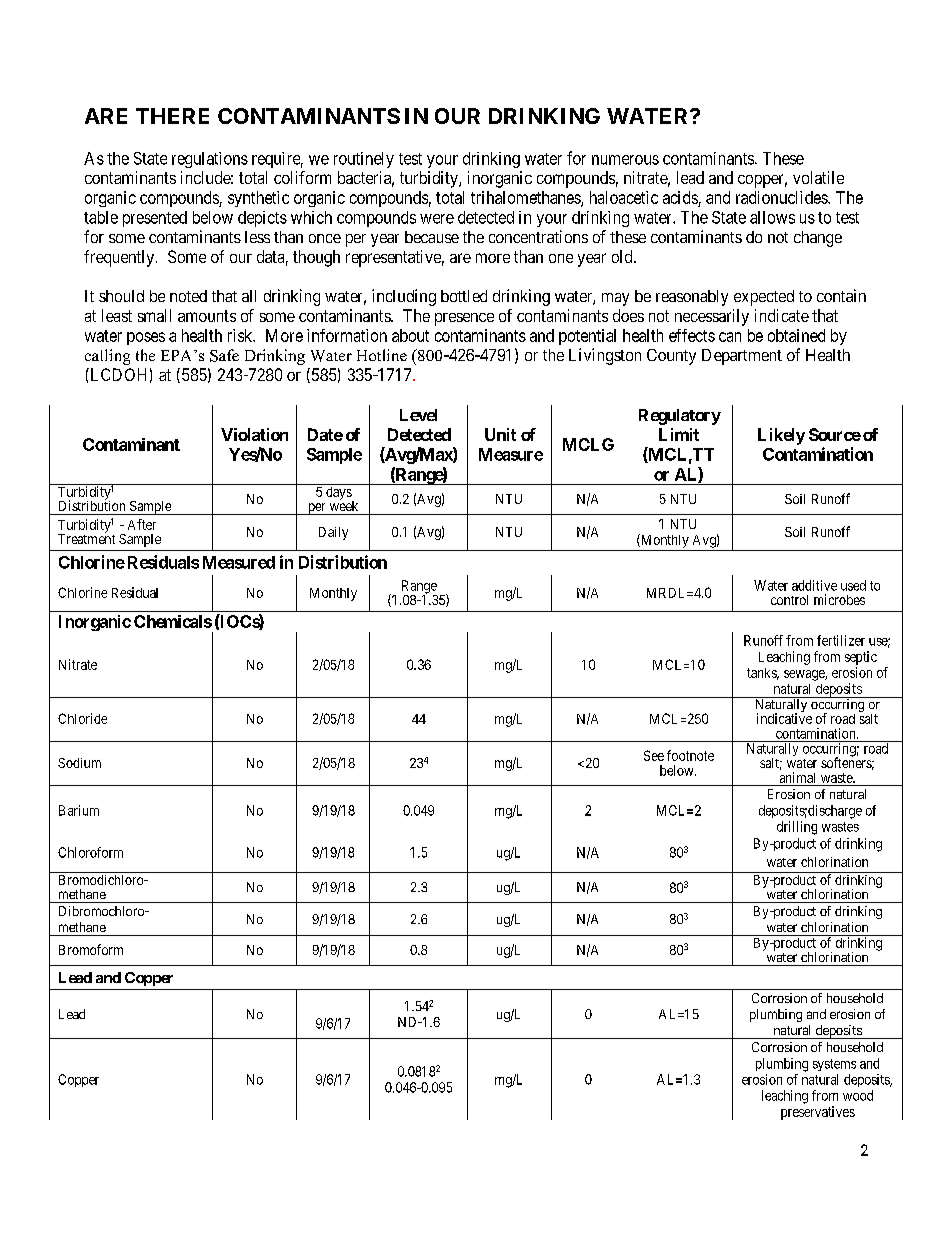 Image resolution: width=952 pixels, height=1233 pixels. Describe the element at coordinates (142, 524) in the image. I see `After` at that location.
